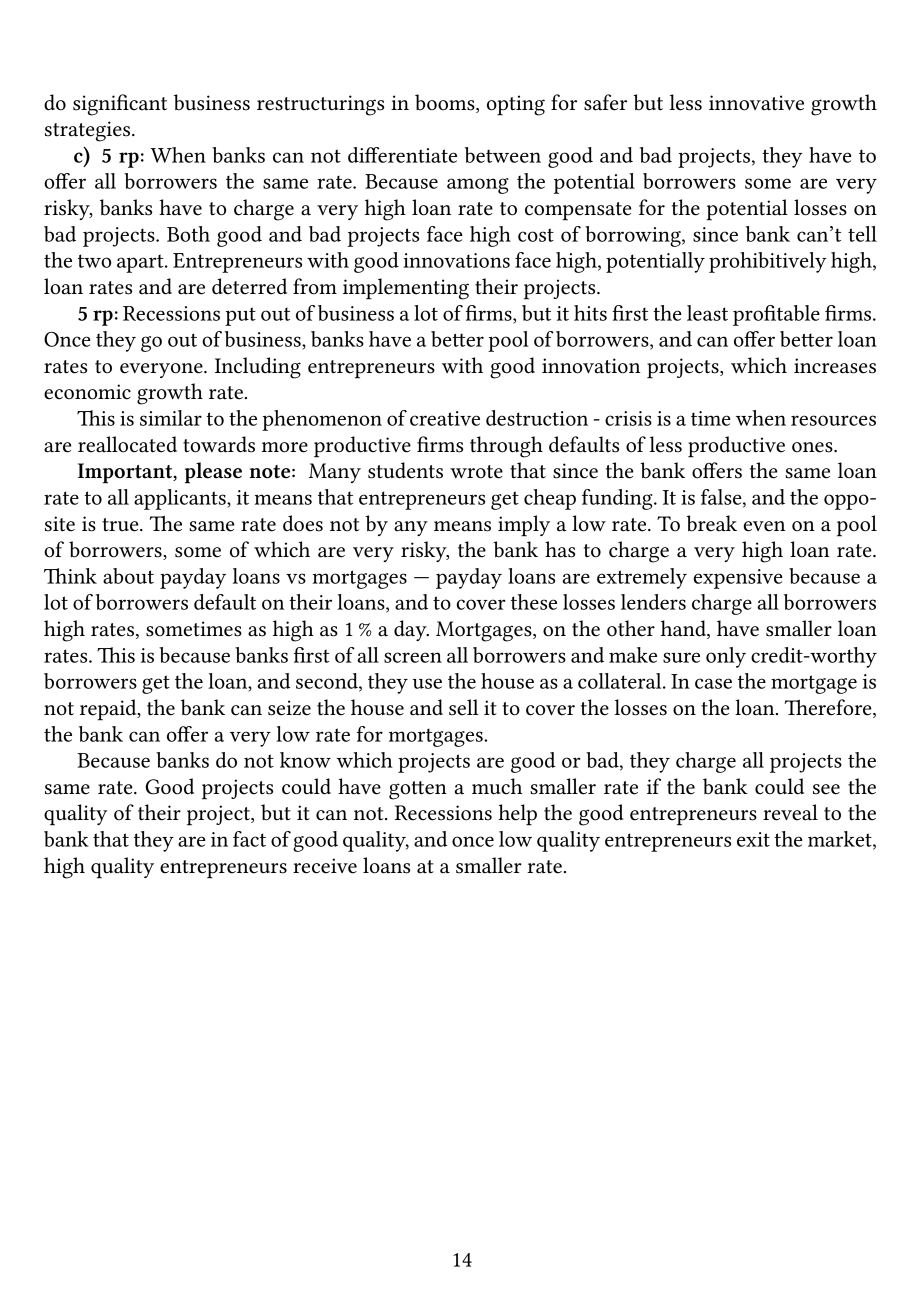  What do you see at coordinates (476, 472) in the document?
I see `wrote` at bounding box center [476, 472].
